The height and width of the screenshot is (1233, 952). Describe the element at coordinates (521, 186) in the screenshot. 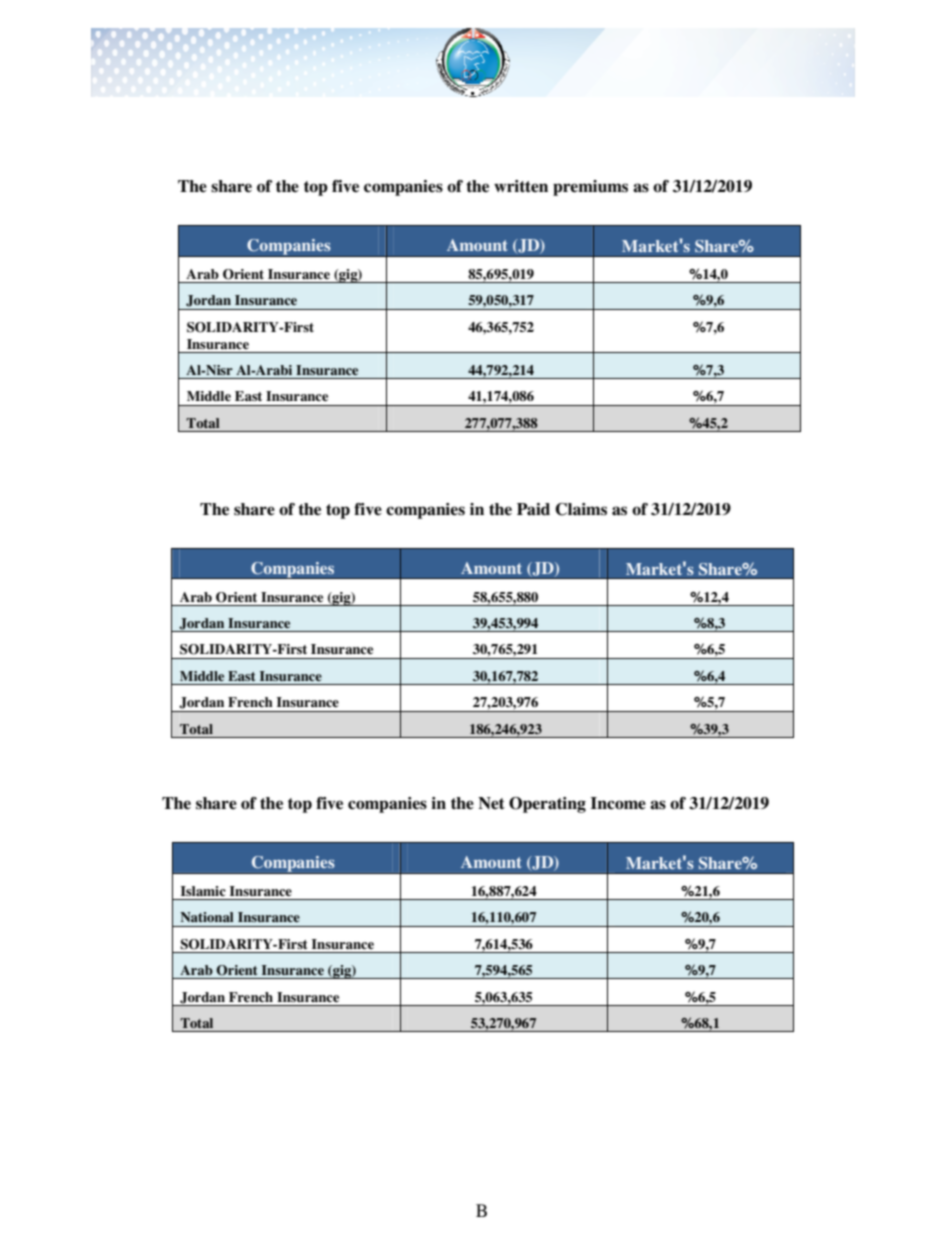

I see `written` at that location.
